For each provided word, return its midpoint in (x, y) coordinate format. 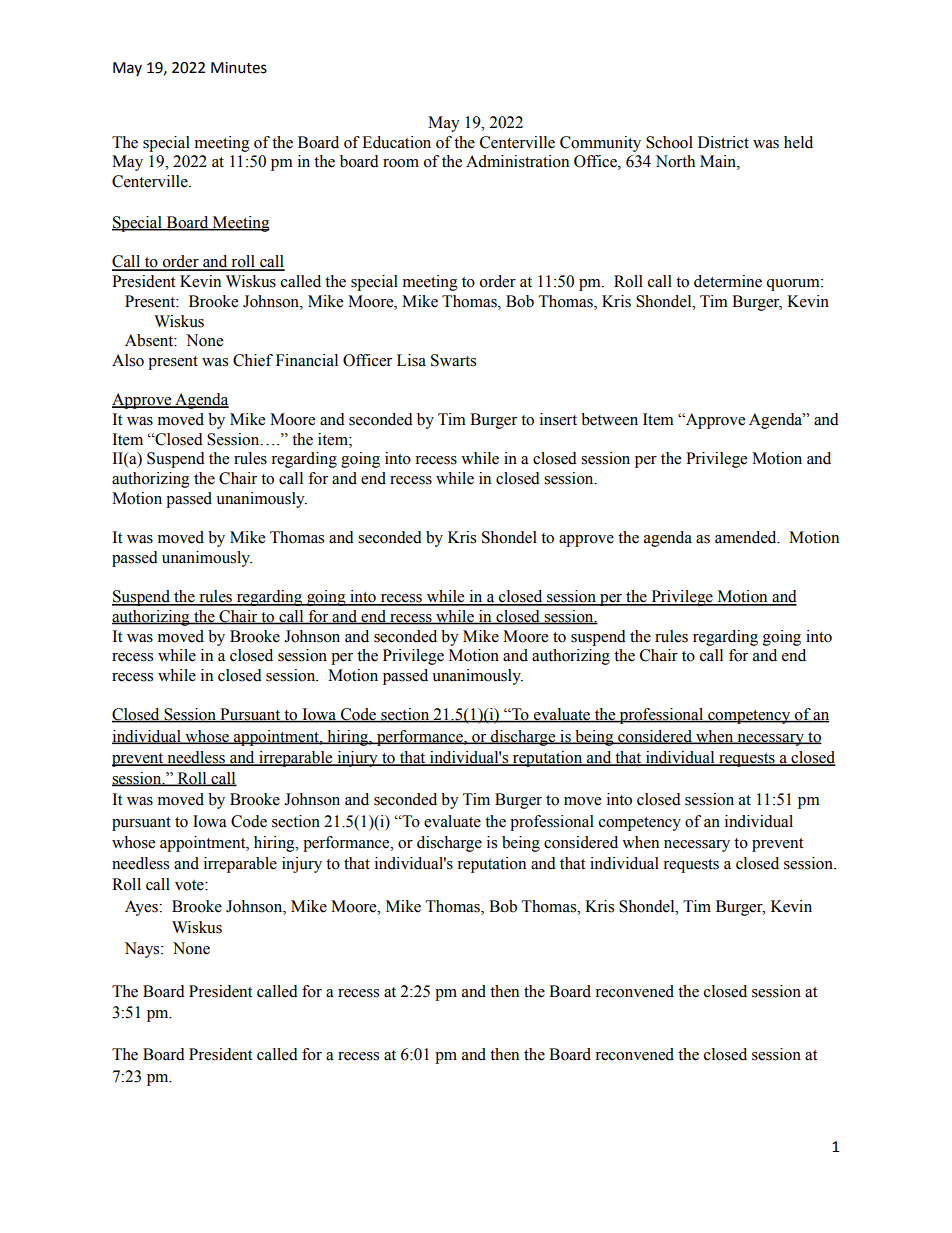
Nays (143, 950)
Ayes (142, 908)
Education (396, 142)
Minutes (239, 68)
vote (190, 885)
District (723, 142)
